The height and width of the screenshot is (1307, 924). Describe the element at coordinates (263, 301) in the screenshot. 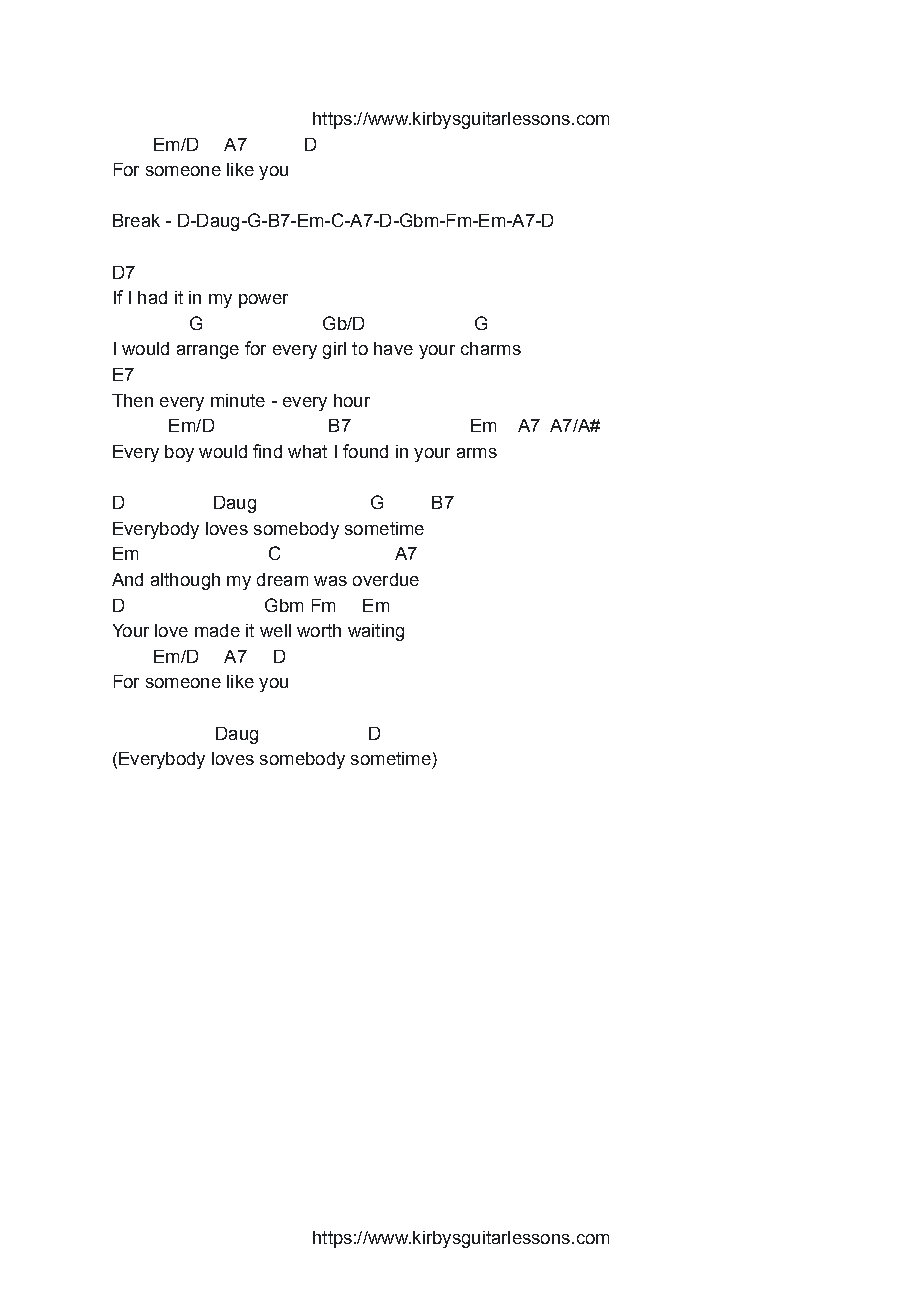

I see `power` at that location.
